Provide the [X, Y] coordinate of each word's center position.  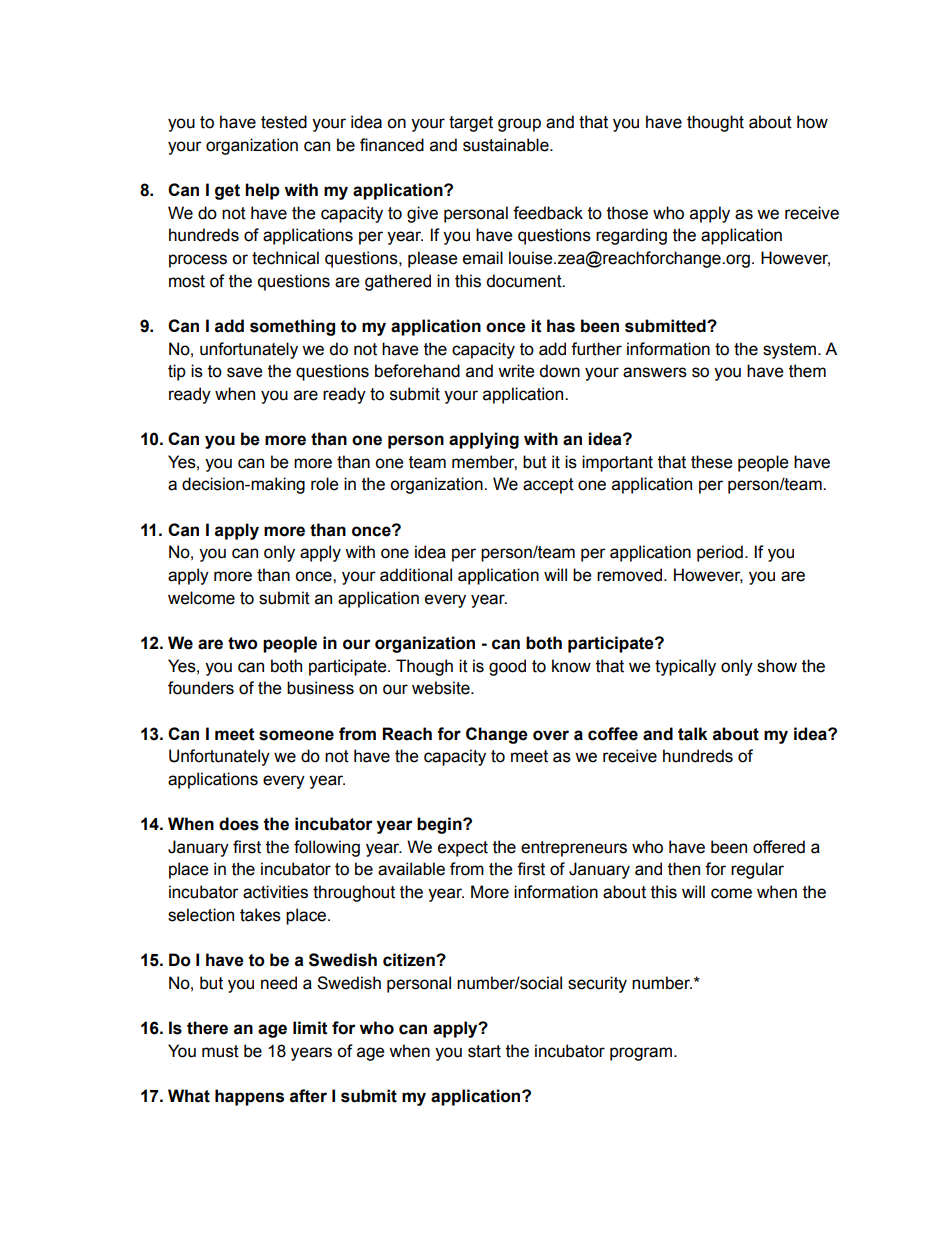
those [627, 213]
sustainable [507, 145]
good [507, 667]
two [243, 643]
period [720, 553]
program [641, 1054]
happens [249, 1097]
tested [284, 122]
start [484, 1051]
